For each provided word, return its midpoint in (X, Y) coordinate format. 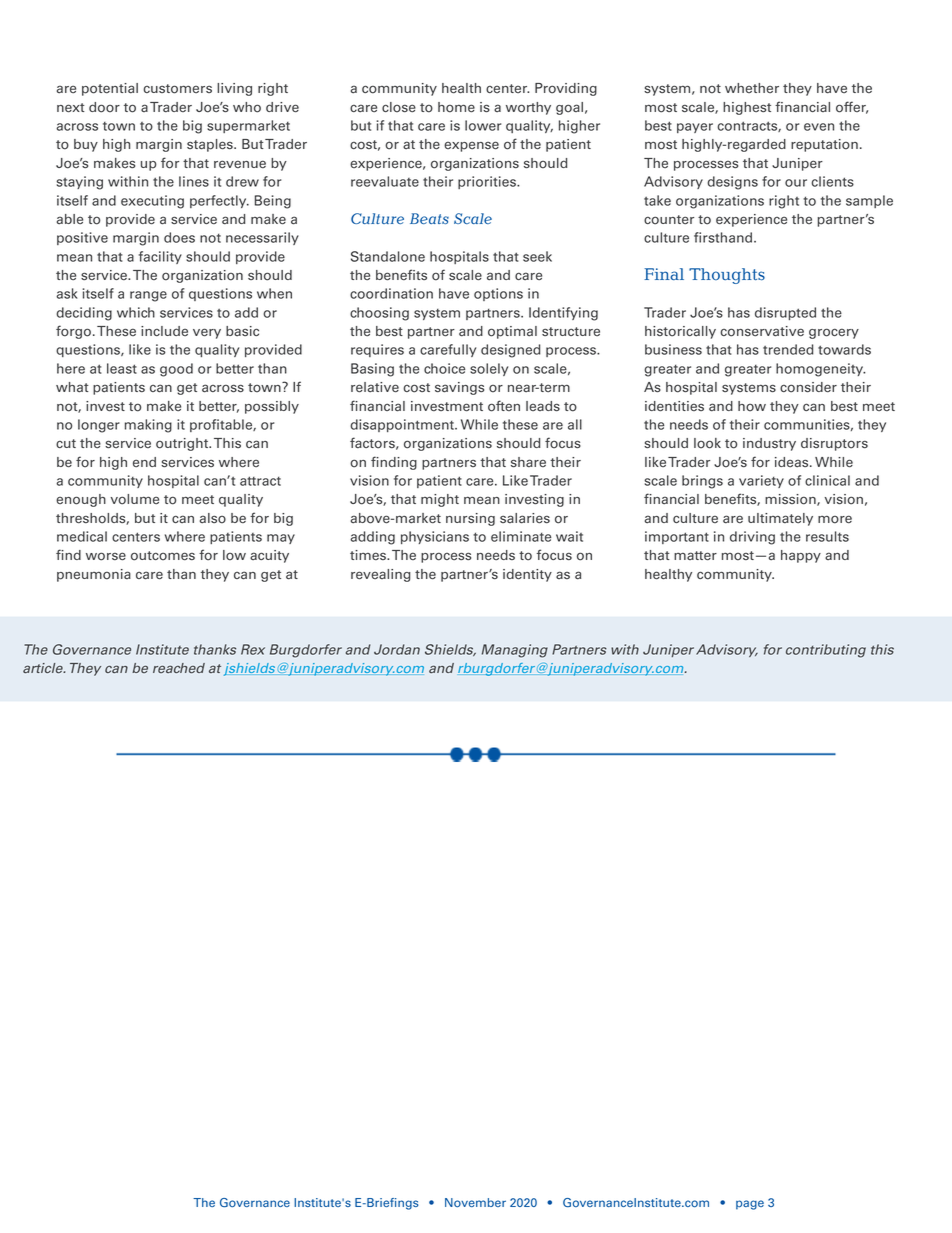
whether (752, 88)
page (750, 1205)
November (475, 1203)
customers (177, 89)
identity (527, 575)
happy (801, 556)
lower (483, 125)
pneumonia (94, 575)
